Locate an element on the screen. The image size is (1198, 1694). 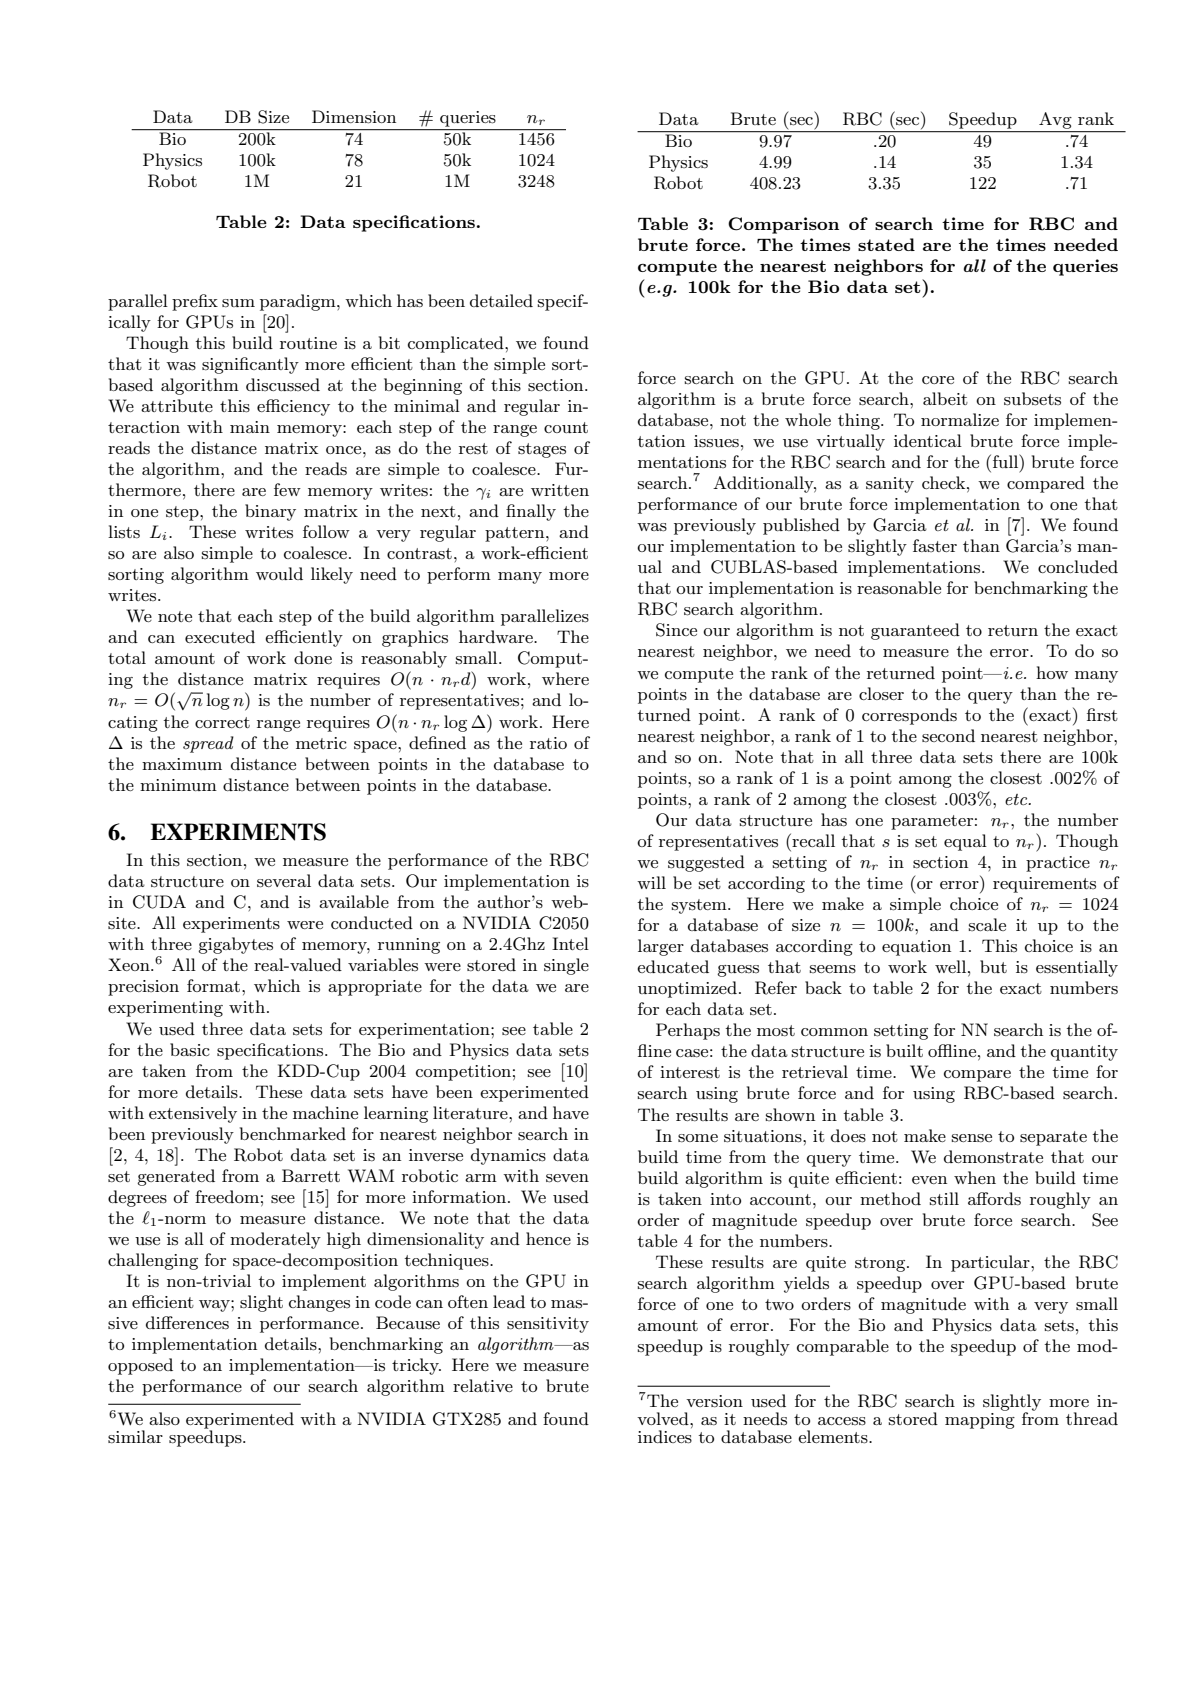
opposed is located at coordinates (140, 1366).
